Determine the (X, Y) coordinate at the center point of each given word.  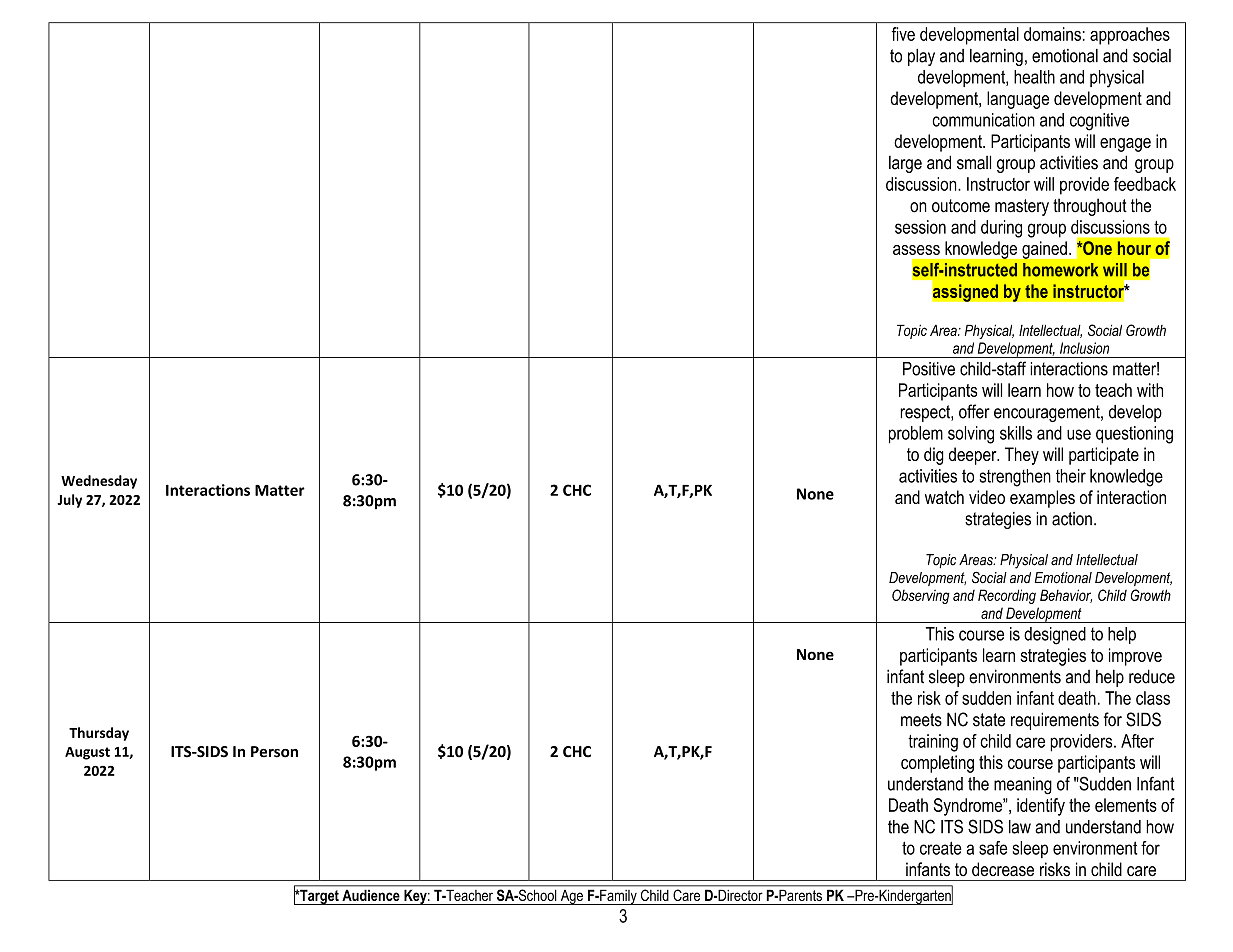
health (1034, 77)
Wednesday (99, 482)
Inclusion (1084, 348)
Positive (929, 369)
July (69, 501)
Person (274, 752)
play (921, 57)
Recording (1007, 596)
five (903, 34)
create (941, 848)
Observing (921, 596)
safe (993, 848)
